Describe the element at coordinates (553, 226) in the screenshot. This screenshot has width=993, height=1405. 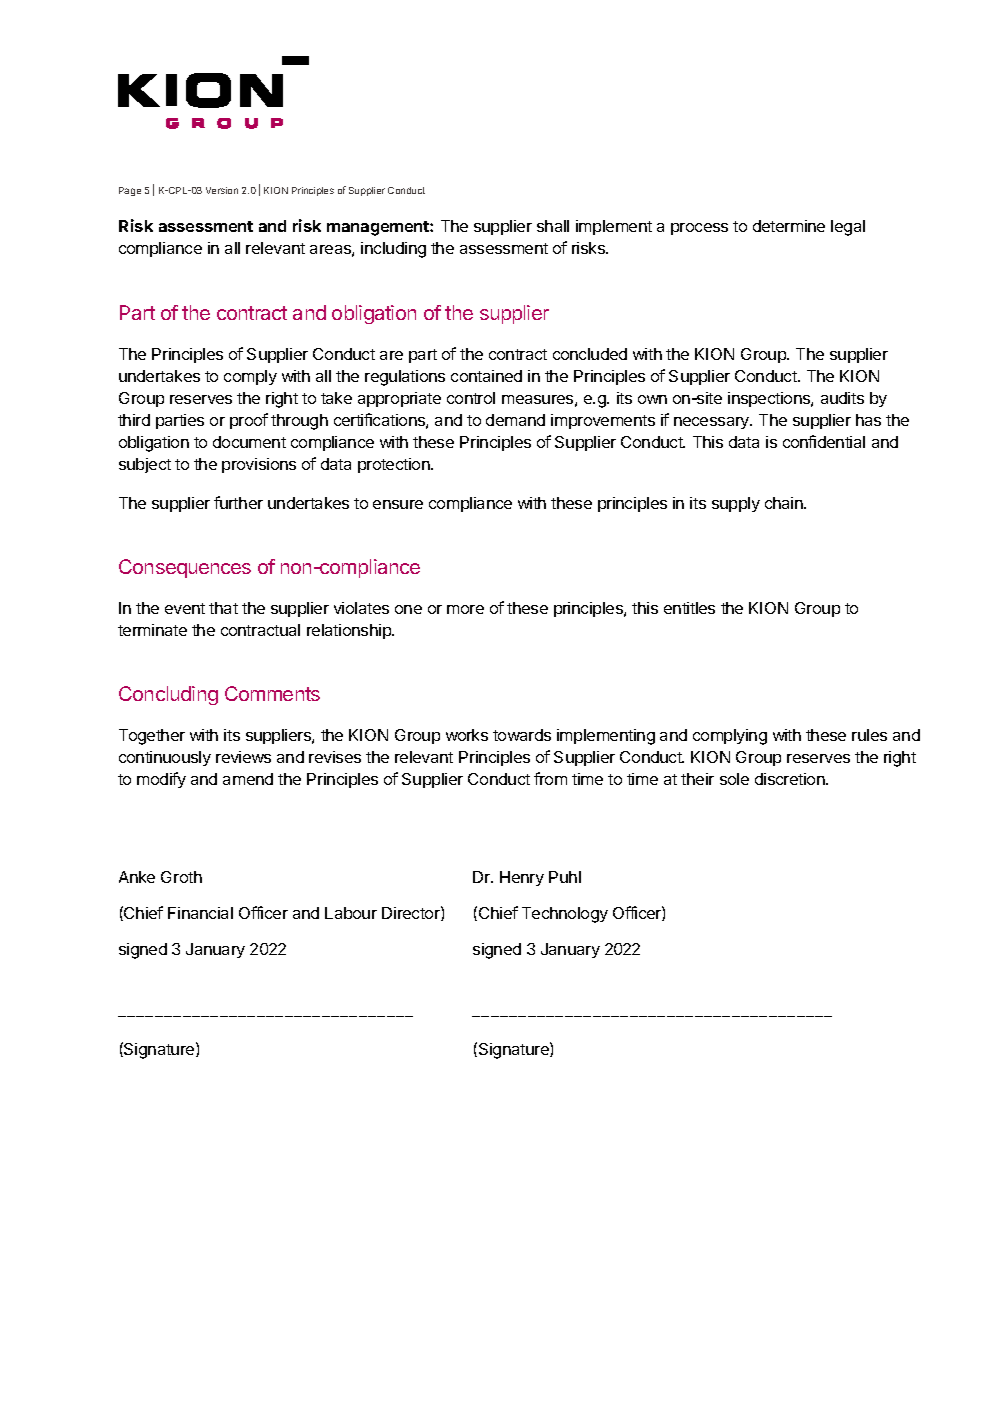
I see `shall` at that location.
